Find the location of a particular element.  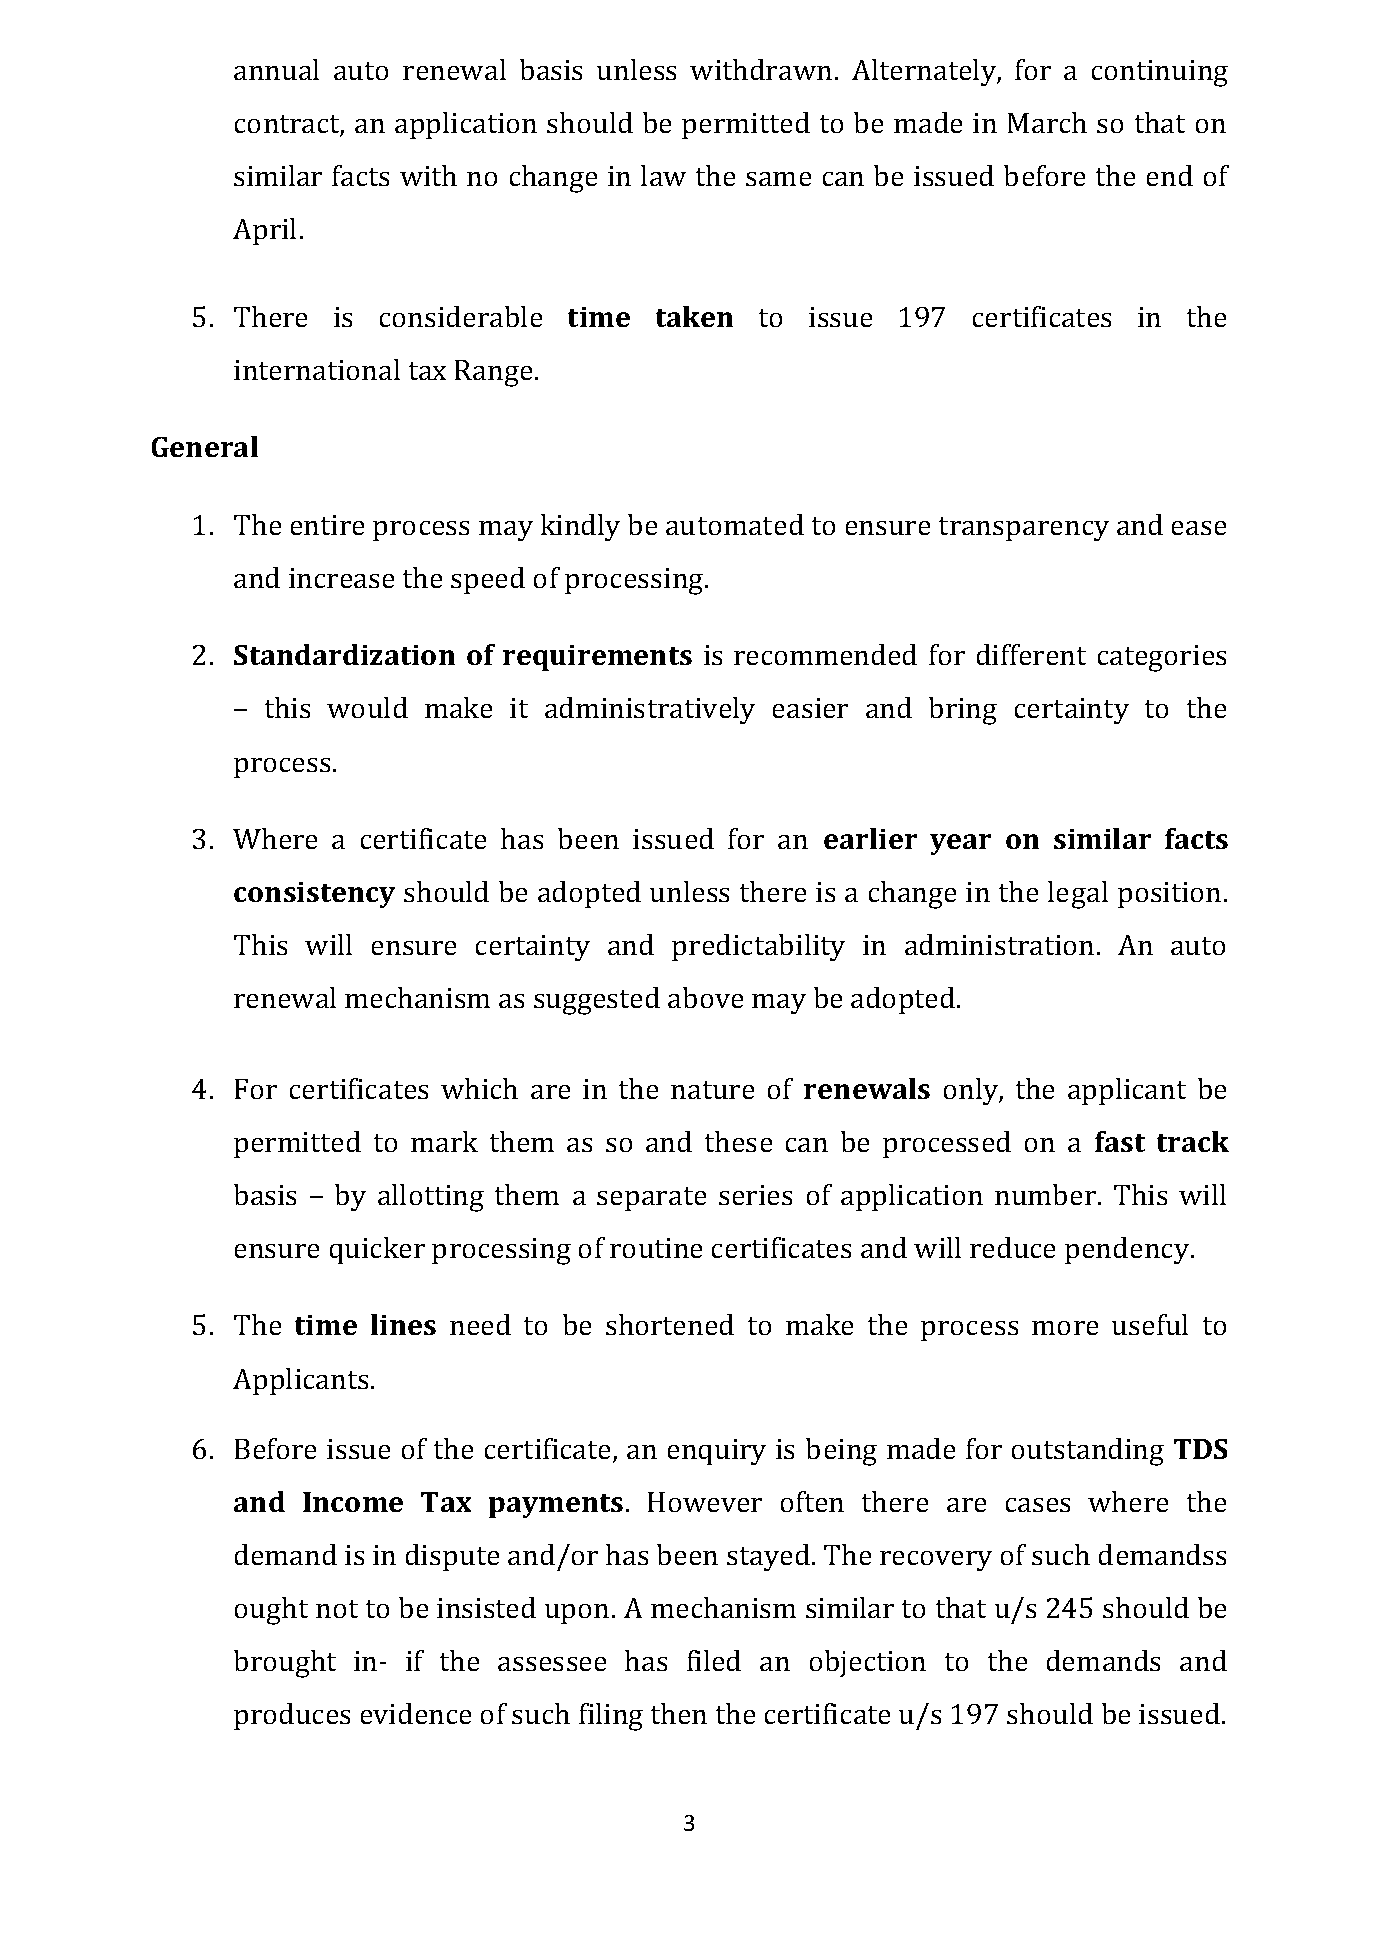

law is located at coordinates (663, 175).
